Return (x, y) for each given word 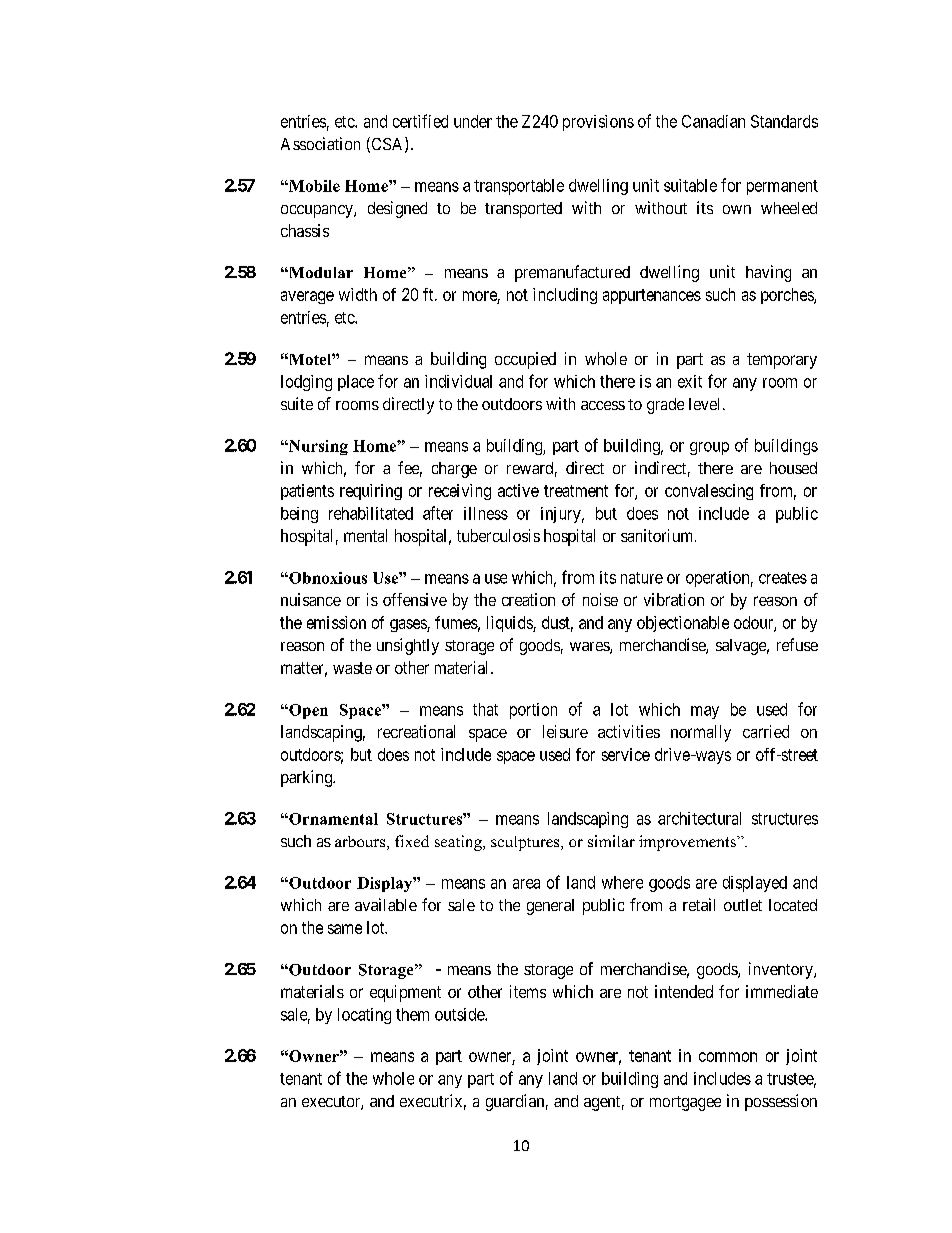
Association (320, 143)
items (528, 991)
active (518, 490)
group (709, 448)
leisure (565, 731)
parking (307, 778)
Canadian (713, 121)
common (728, 1057)
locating (364, 1016)
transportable (519, 187)
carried (766, 731)
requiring (371, 492)
